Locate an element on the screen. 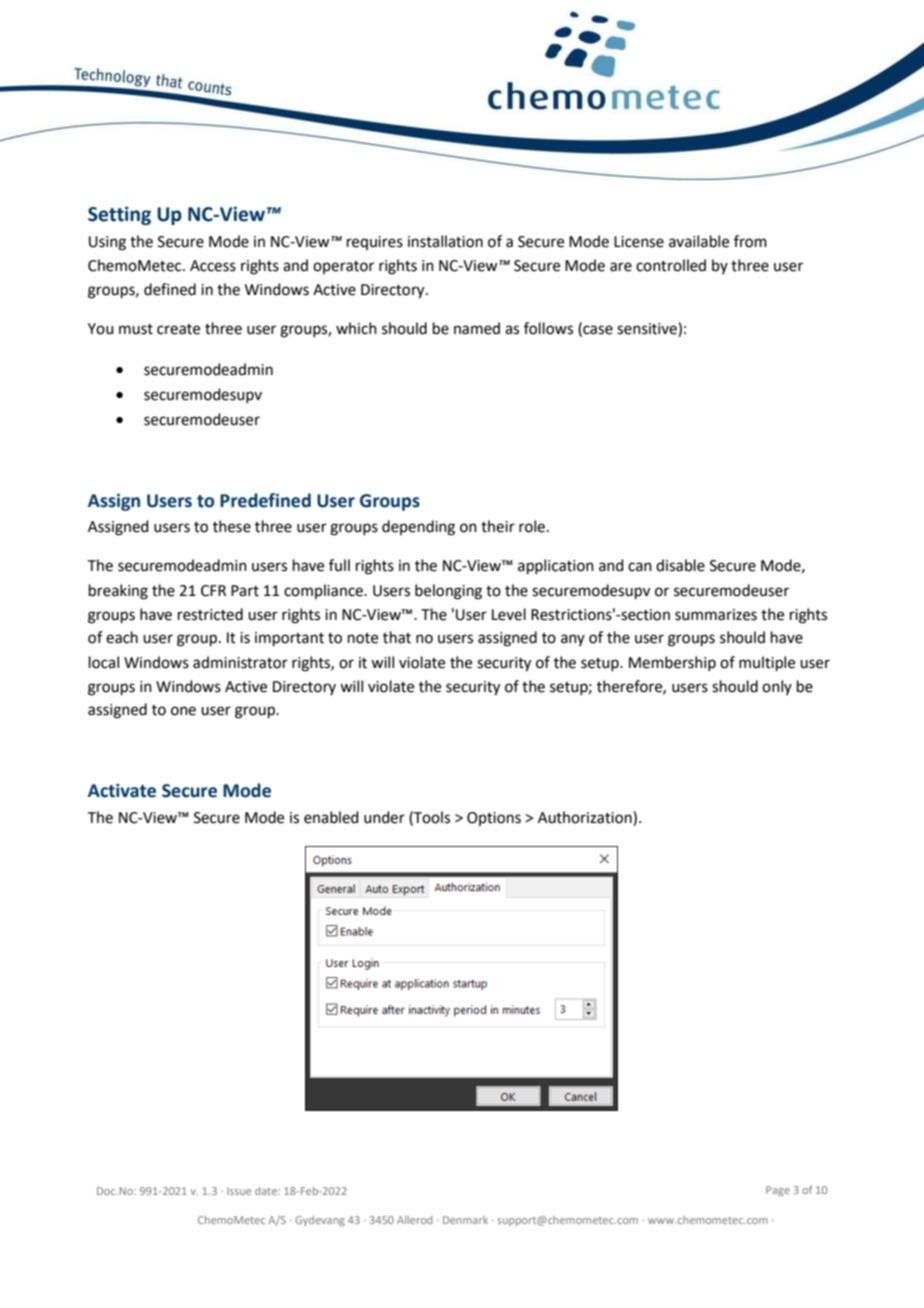 This screenshot has width=924, height=1308. Authorization is located at coordinates (586, 818).
